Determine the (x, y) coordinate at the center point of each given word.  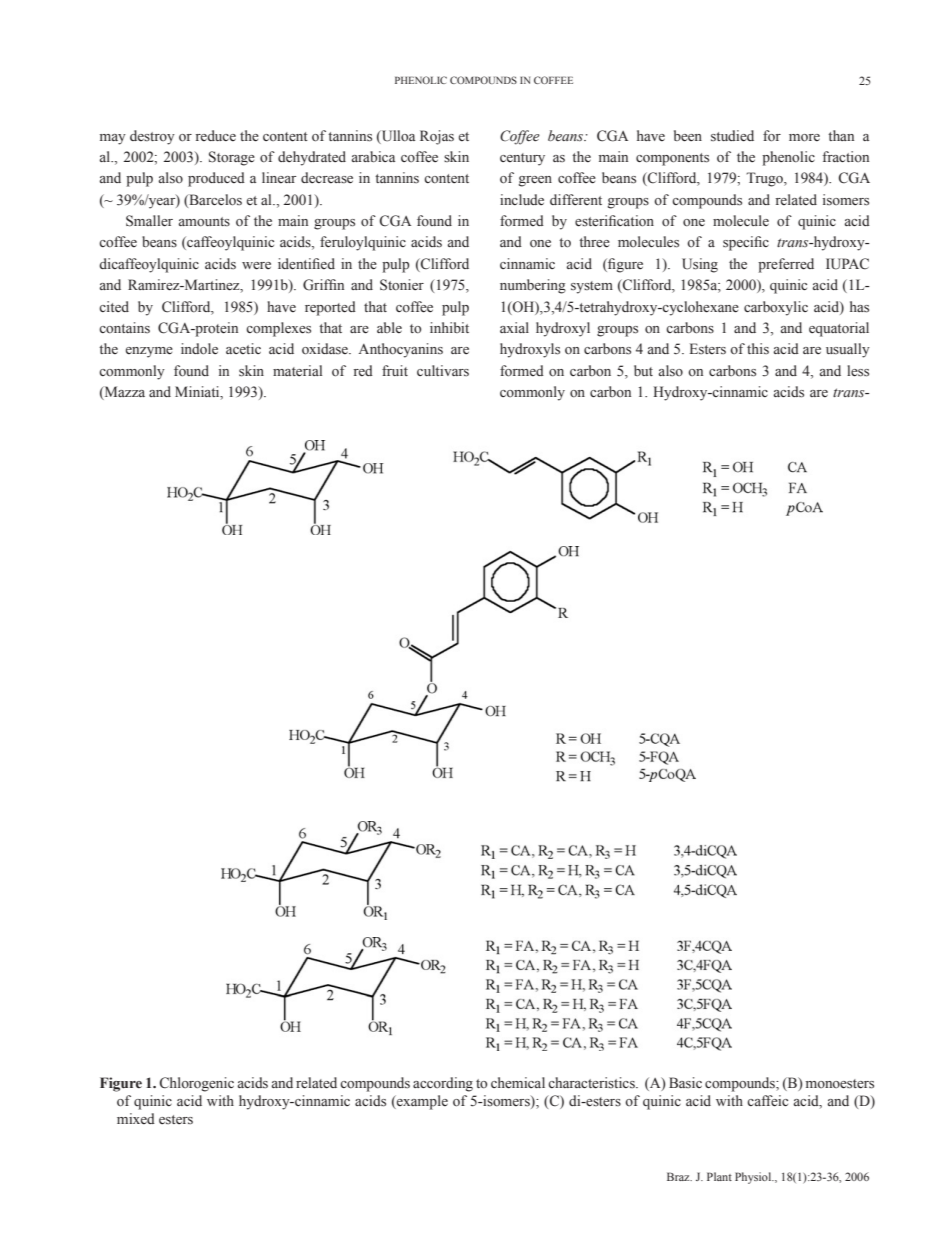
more (804, 138)
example (421, 1102)
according (443, 1084)
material (297, 370)
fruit (395, 370)
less (858, 371)
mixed (136, 1118)
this (758, 349)
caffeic (767, 1101)
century (522, 159)
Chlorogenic (197, 1084)
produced (216, 179)
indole (199, 349)
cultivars (443, 371)
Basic (685, 1083)
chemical (518, 1083)
